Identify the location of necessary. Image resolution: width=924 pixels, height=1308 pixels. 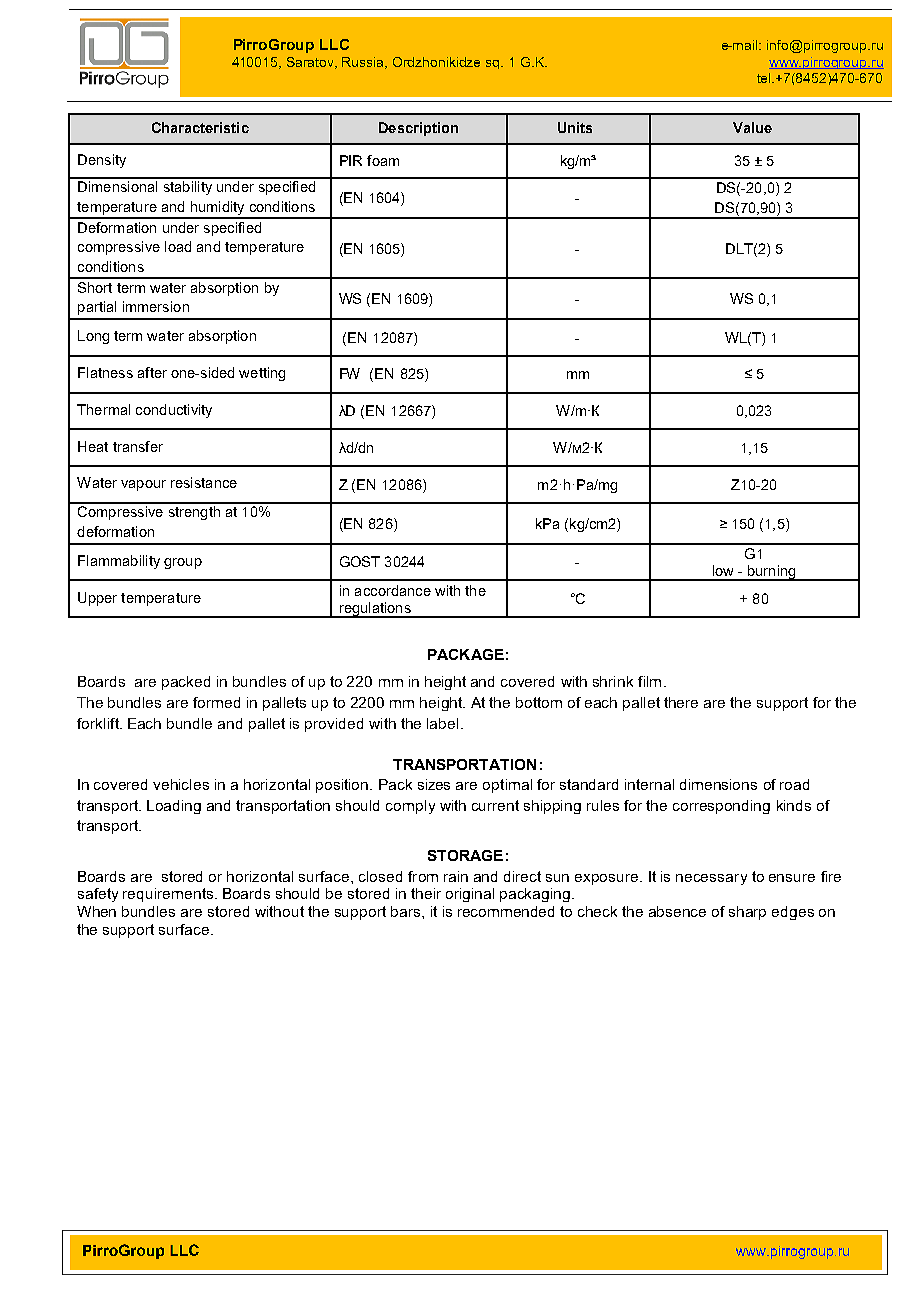
(711, 879).
